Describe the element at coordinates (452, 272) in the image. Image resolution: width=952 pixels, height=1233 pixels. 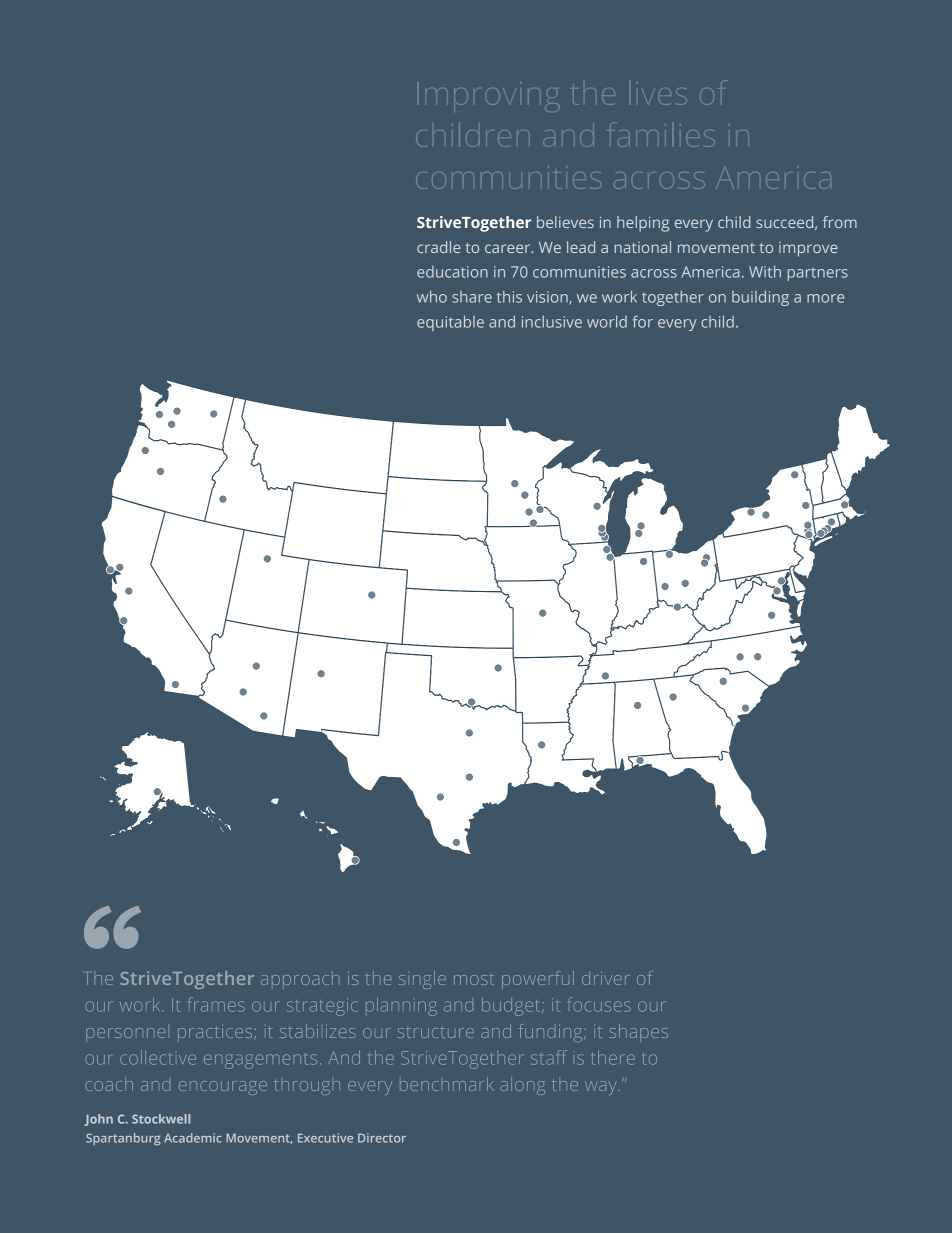
I see `education` at that location.
